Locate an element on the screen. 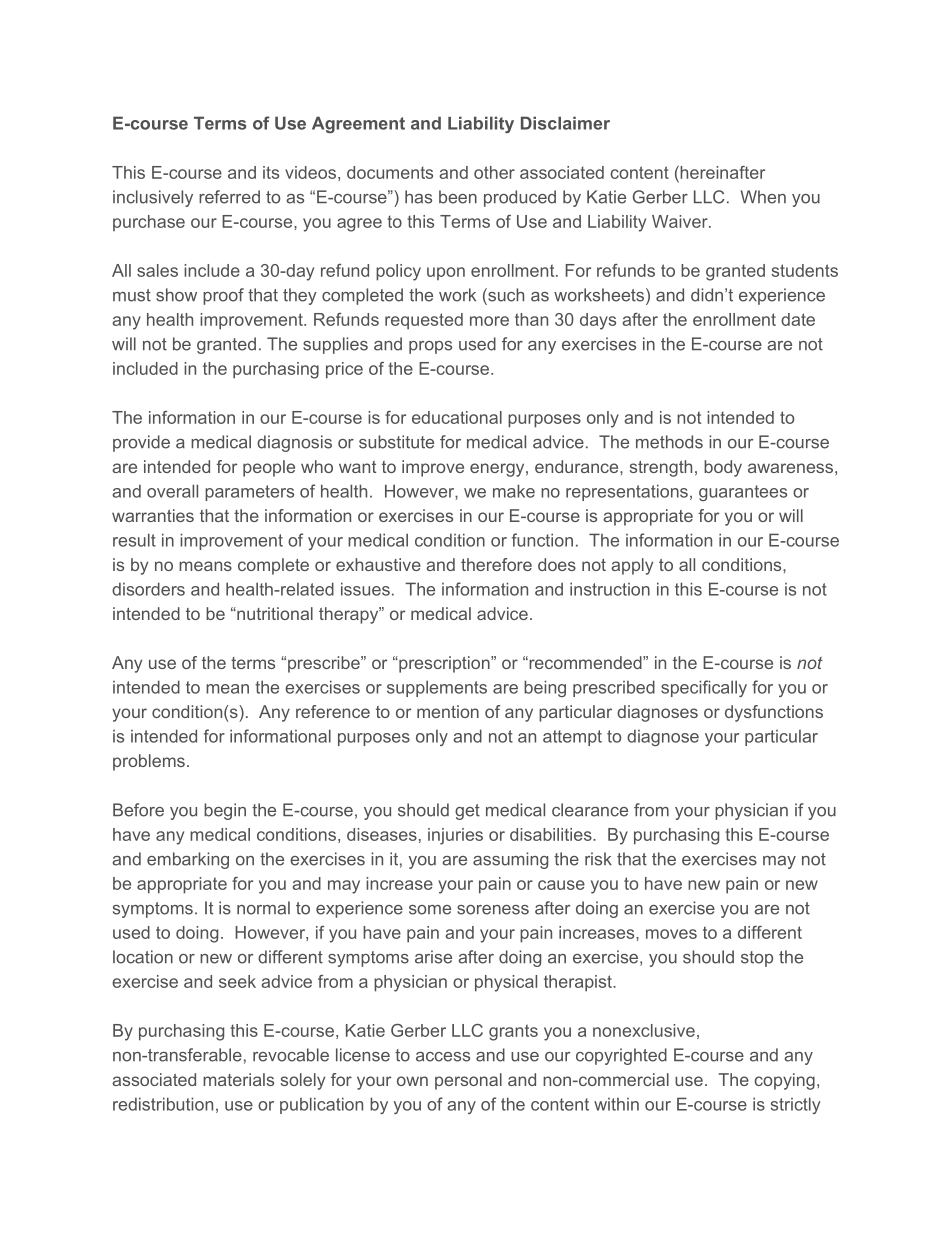  other is located at coordinates (494, 172).
